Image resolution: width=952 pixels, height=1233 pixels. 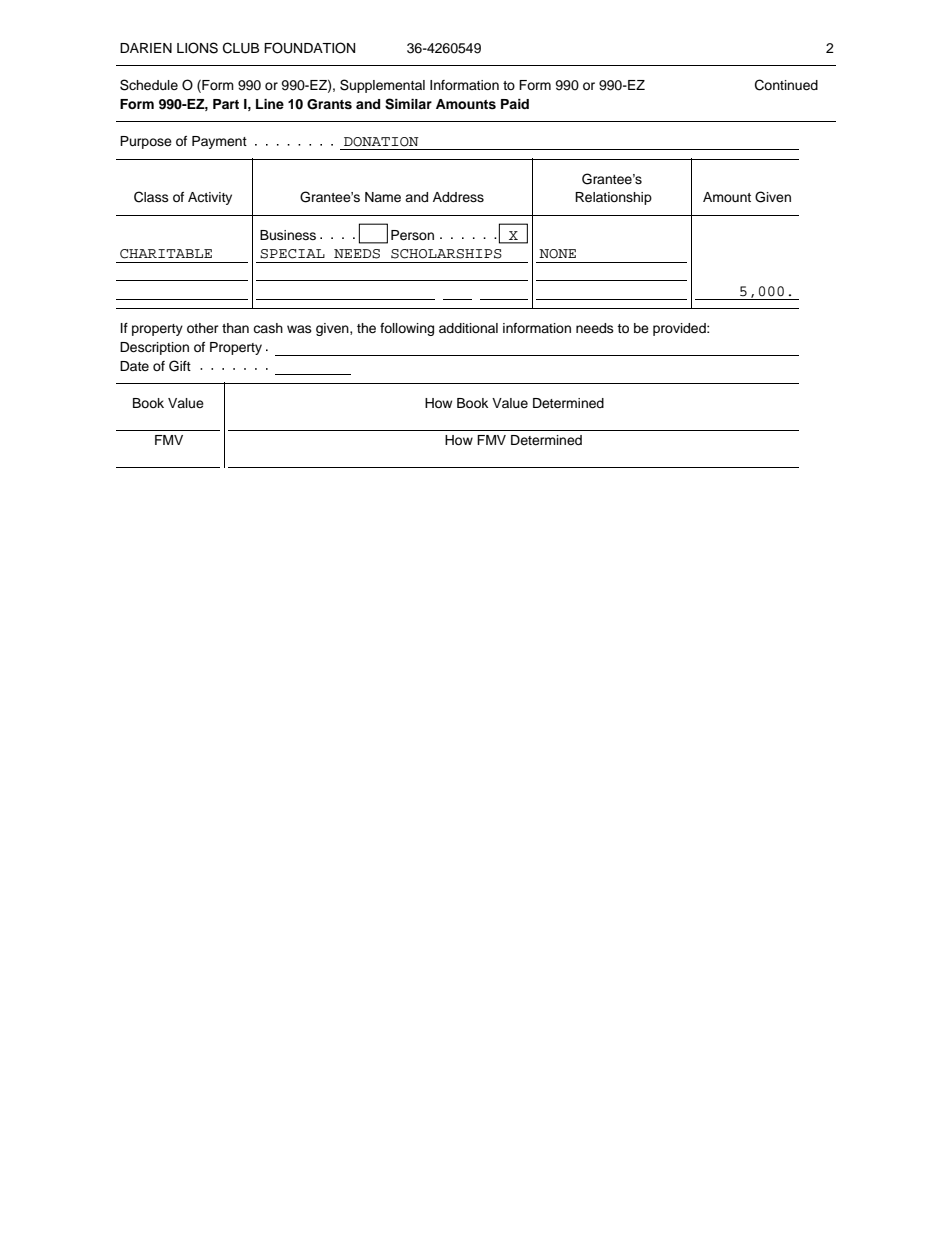 I want to click on following, so click(x=407, y=329).
